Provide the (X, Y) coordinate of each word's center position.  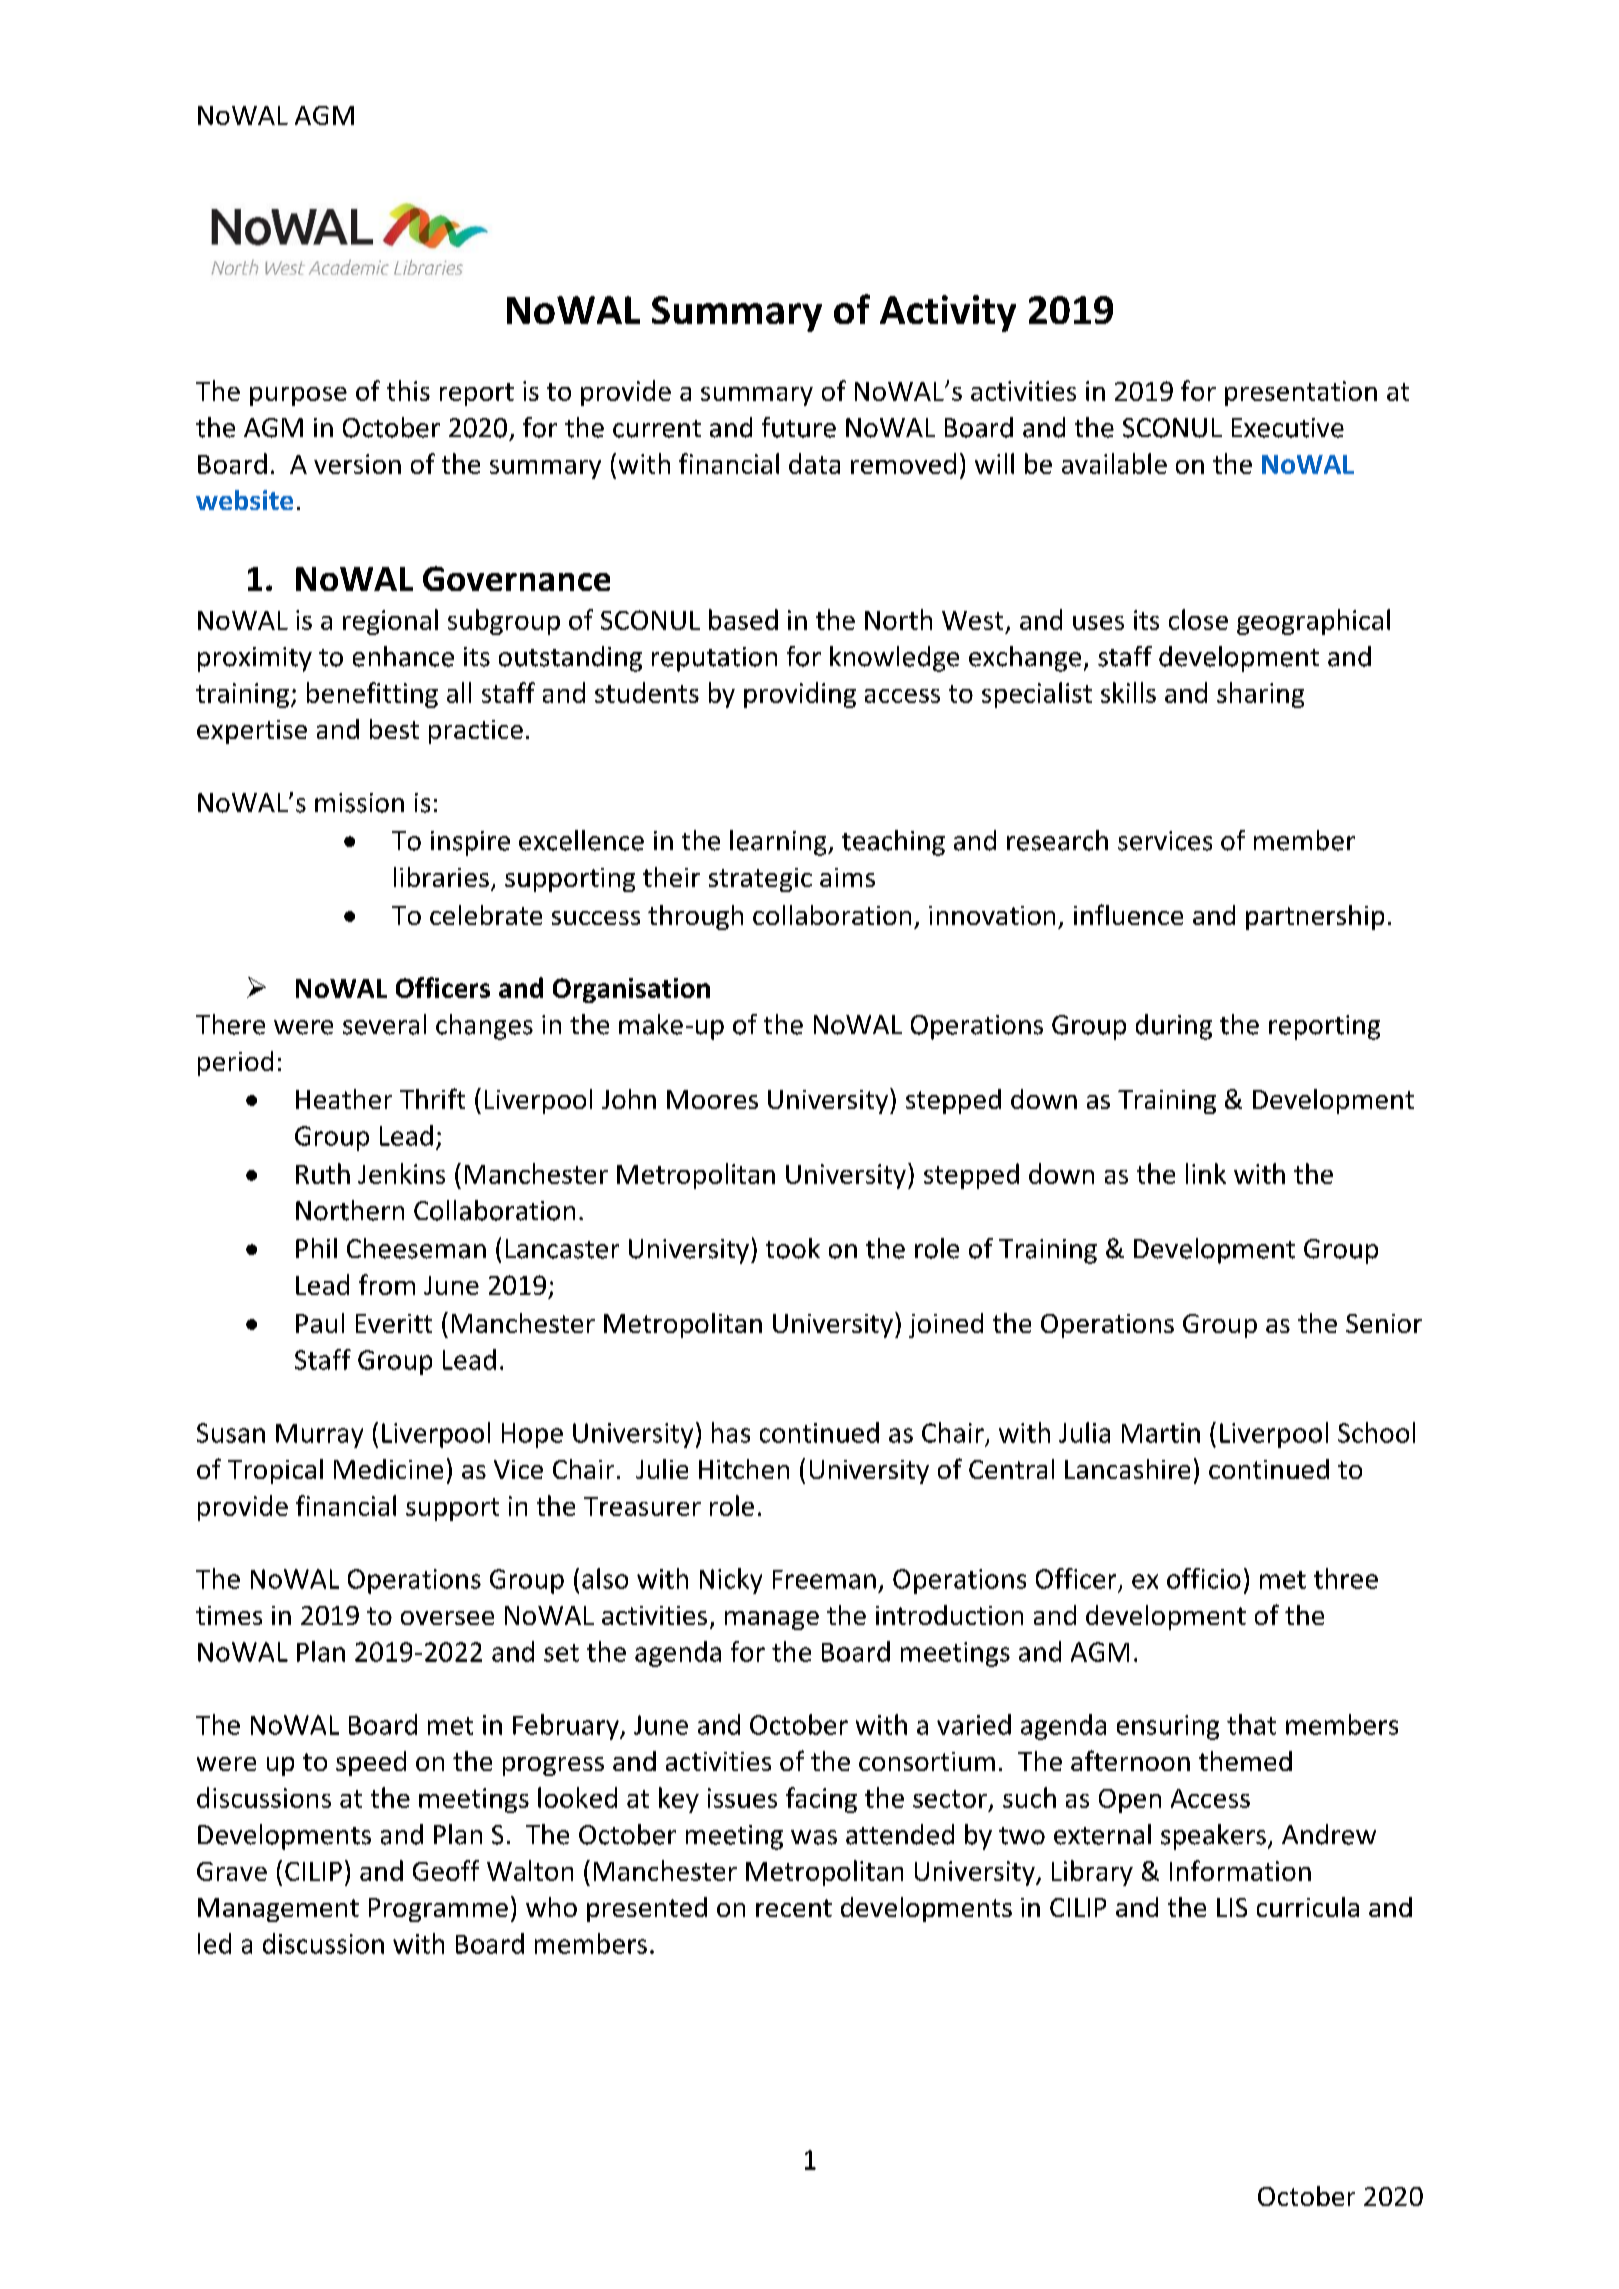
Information (1240, 1870)
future (799, 427)
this (408, 390)
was (814, 1837)
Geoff (446, 1870)
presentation (1301, 393)
